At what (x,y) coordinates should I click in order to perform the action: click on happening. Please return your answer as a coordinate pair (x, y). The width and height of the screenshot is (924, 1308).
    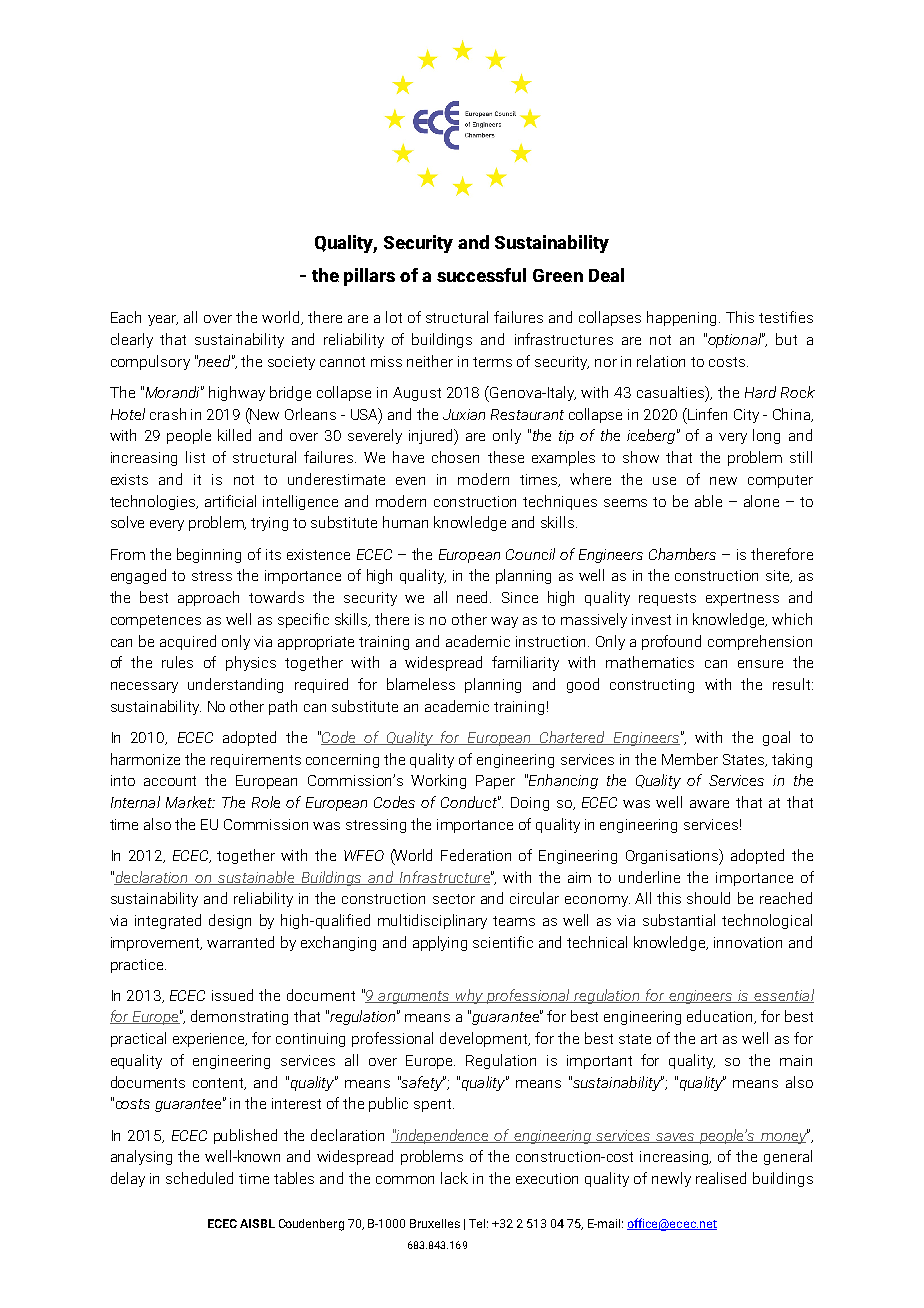
    Looking at the image, I should click on (683, 318).
